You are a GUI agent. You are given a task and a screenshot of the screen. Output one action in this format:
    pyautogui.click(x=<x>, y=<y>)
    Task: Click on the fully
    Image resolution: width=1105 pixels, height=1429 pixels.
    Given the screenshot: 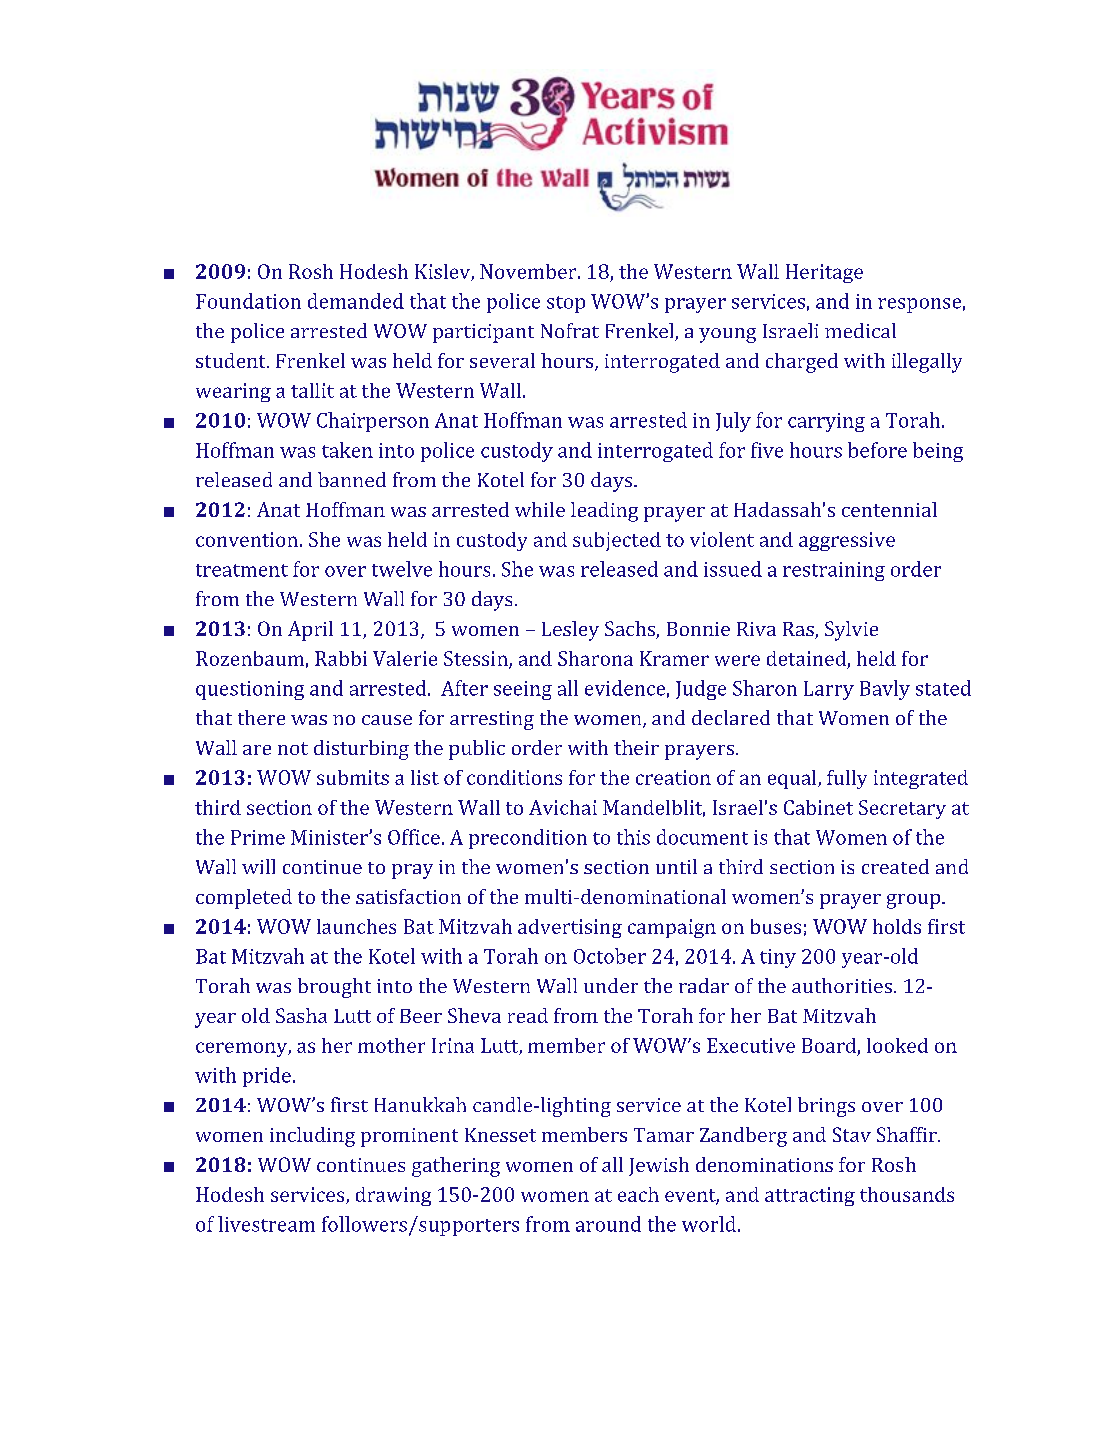 What is the action you would take?
    pyautogui.click(x=847, y=779)
